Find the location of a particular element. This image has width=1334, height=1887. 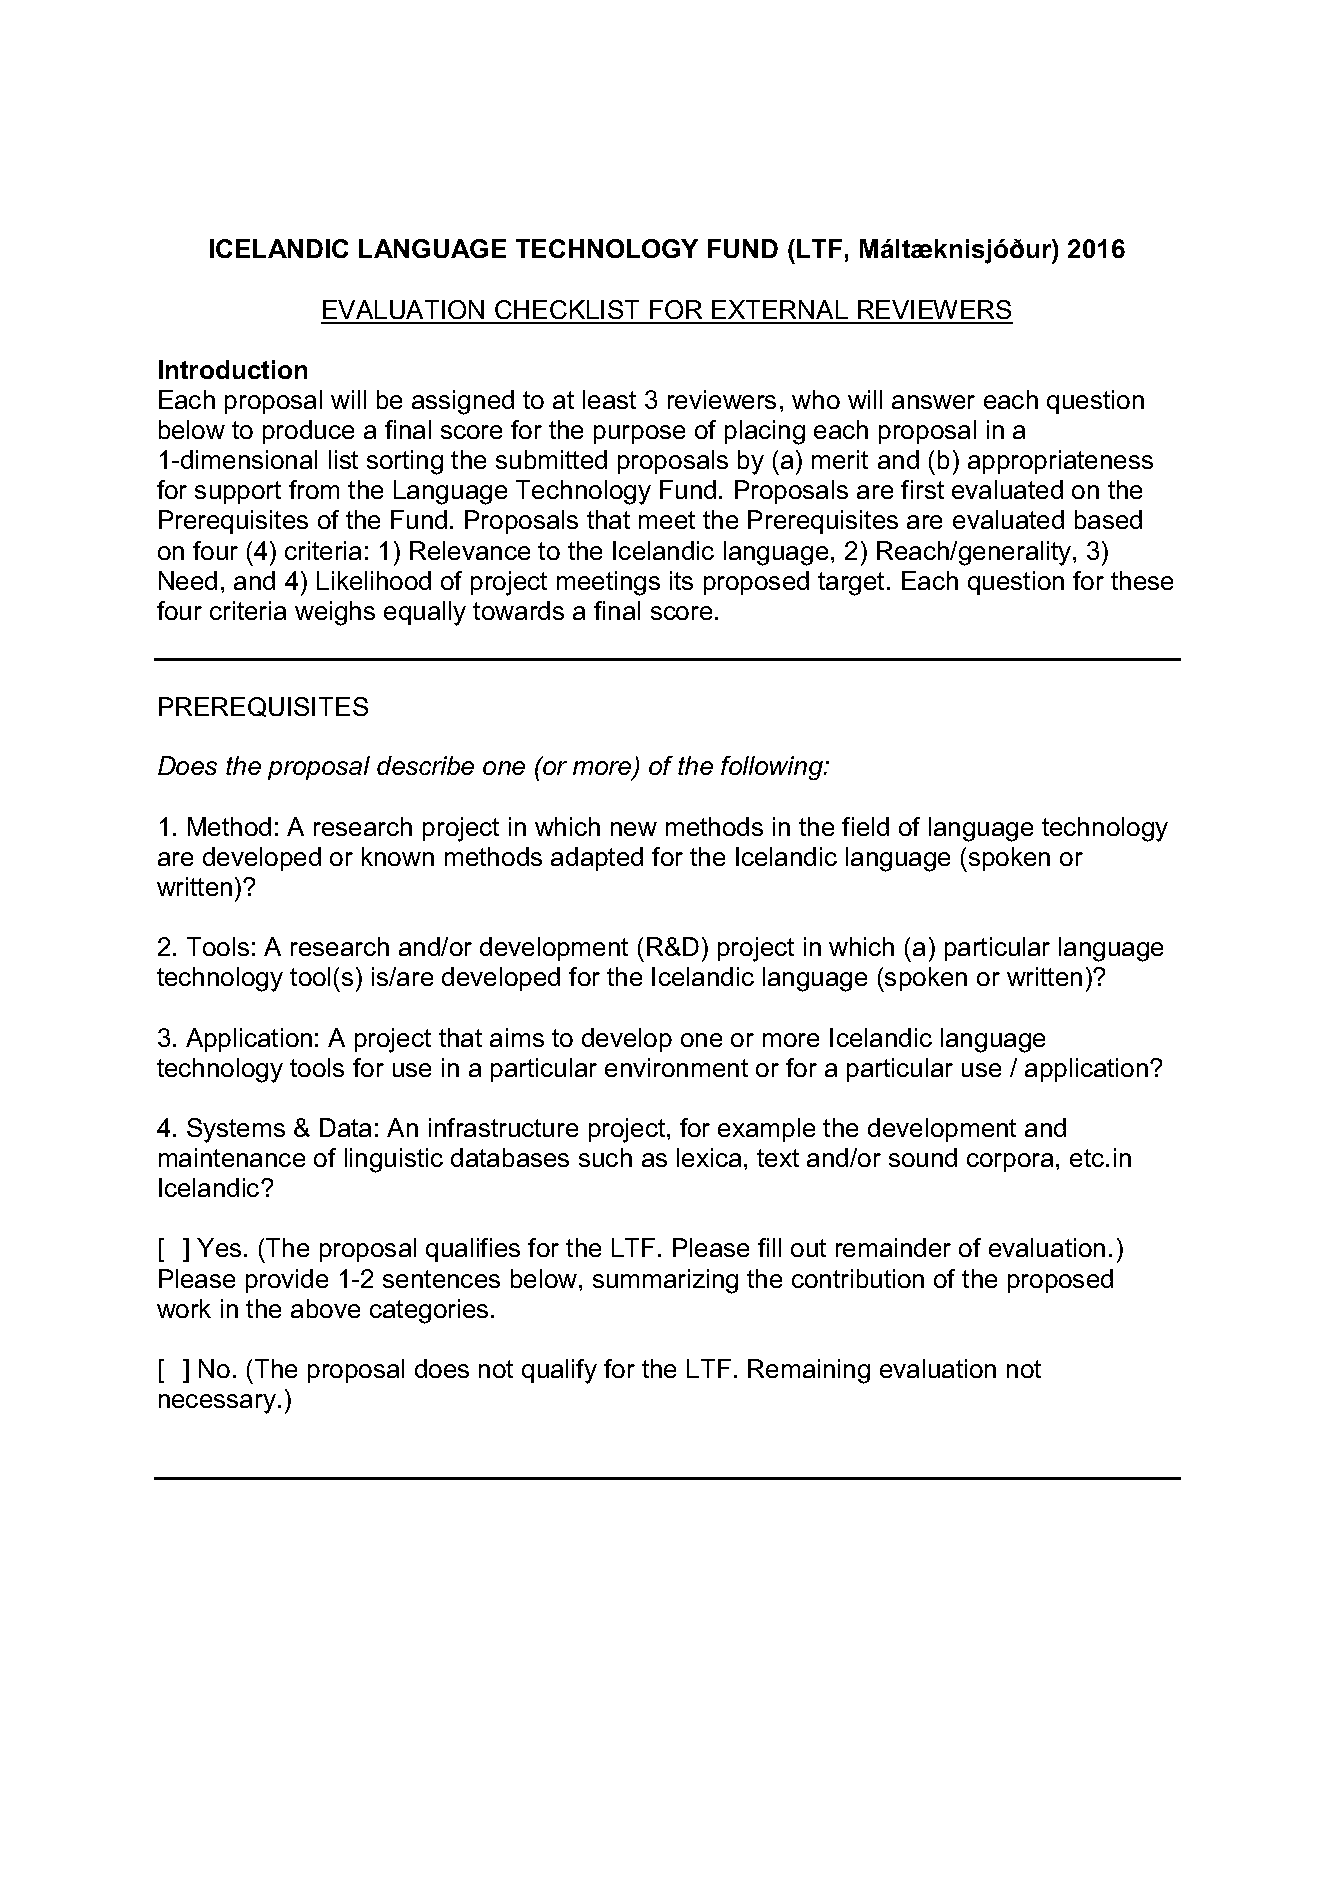

answer is located at coordinates (933, 402).
